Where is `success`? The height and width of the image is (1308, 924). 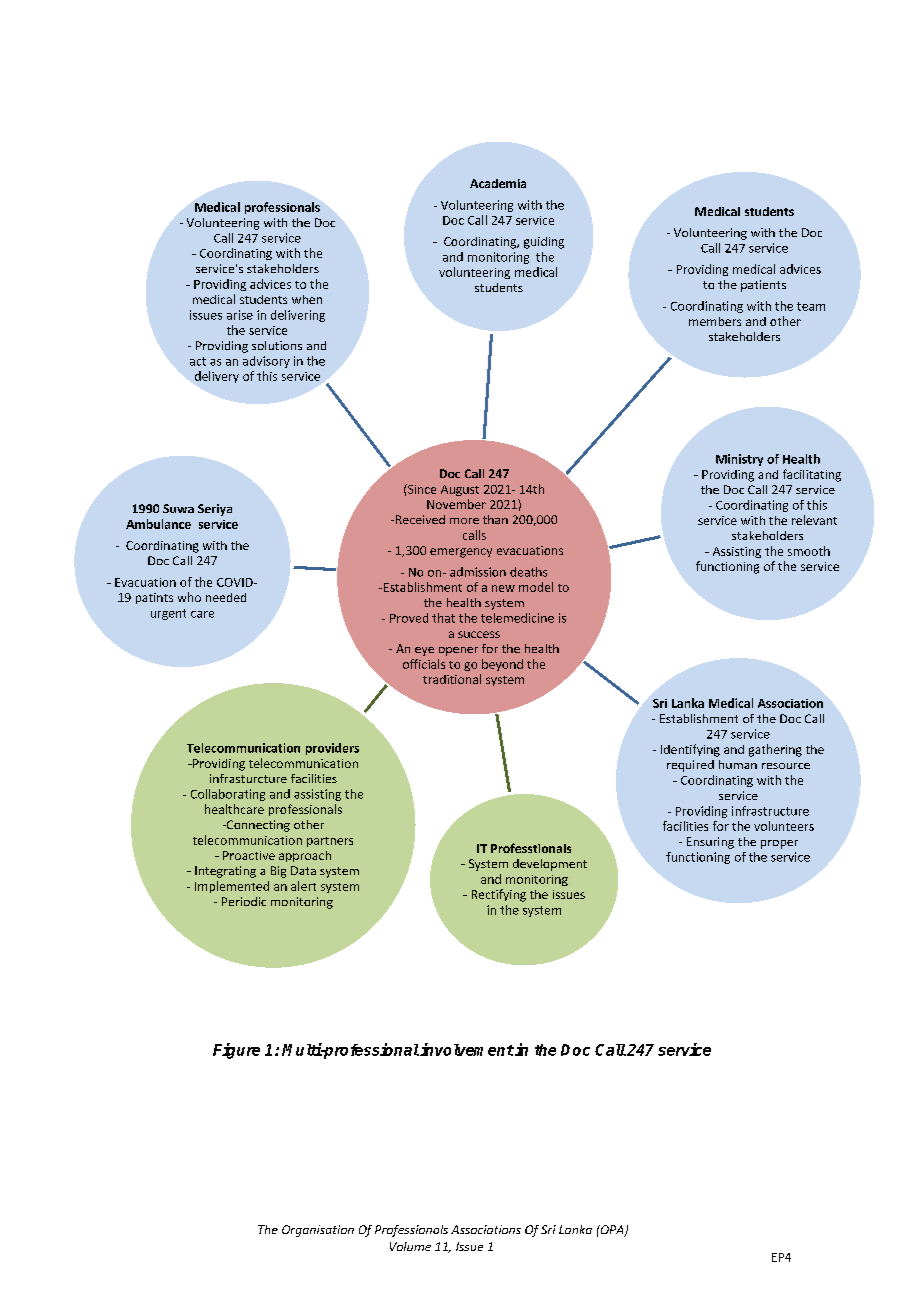
success is located at coordinates (479, 634).
